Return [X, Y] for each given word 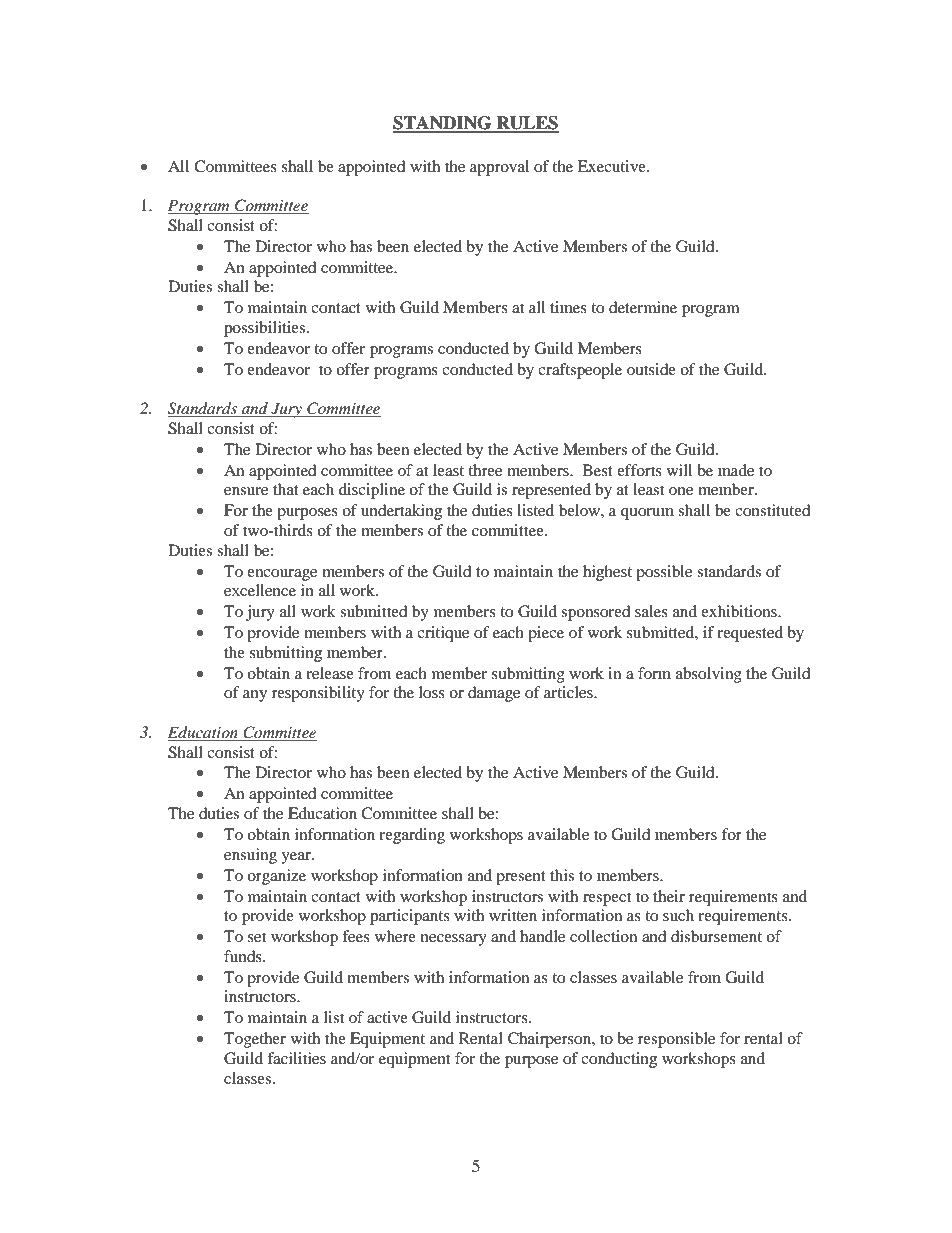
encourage [282, 575]
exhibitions [740, 611]
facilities [296, 1058]
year [297, 858]
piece [546, 634]
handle [542, 936]
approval [499, 168]
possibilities [266, 329]
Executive [613, 166]
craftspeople [580, 371]
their [669, 896]
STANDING [443, 124]
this [562, 875]
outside [651, 369]
